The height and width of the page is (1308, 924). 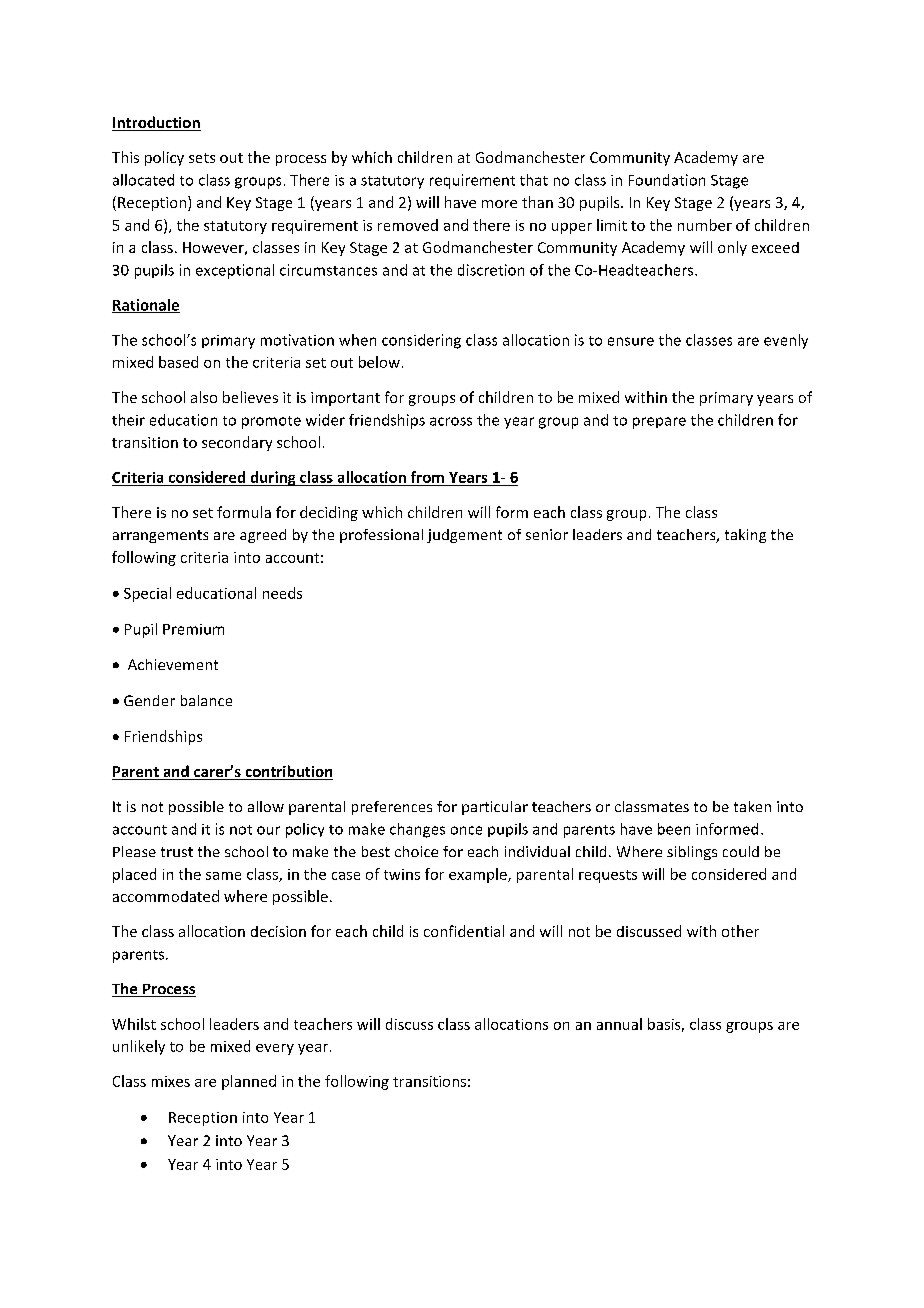 What do you see at coordinates (740, 931) in the page?
I see `other` at bounding box center [740, 931].
